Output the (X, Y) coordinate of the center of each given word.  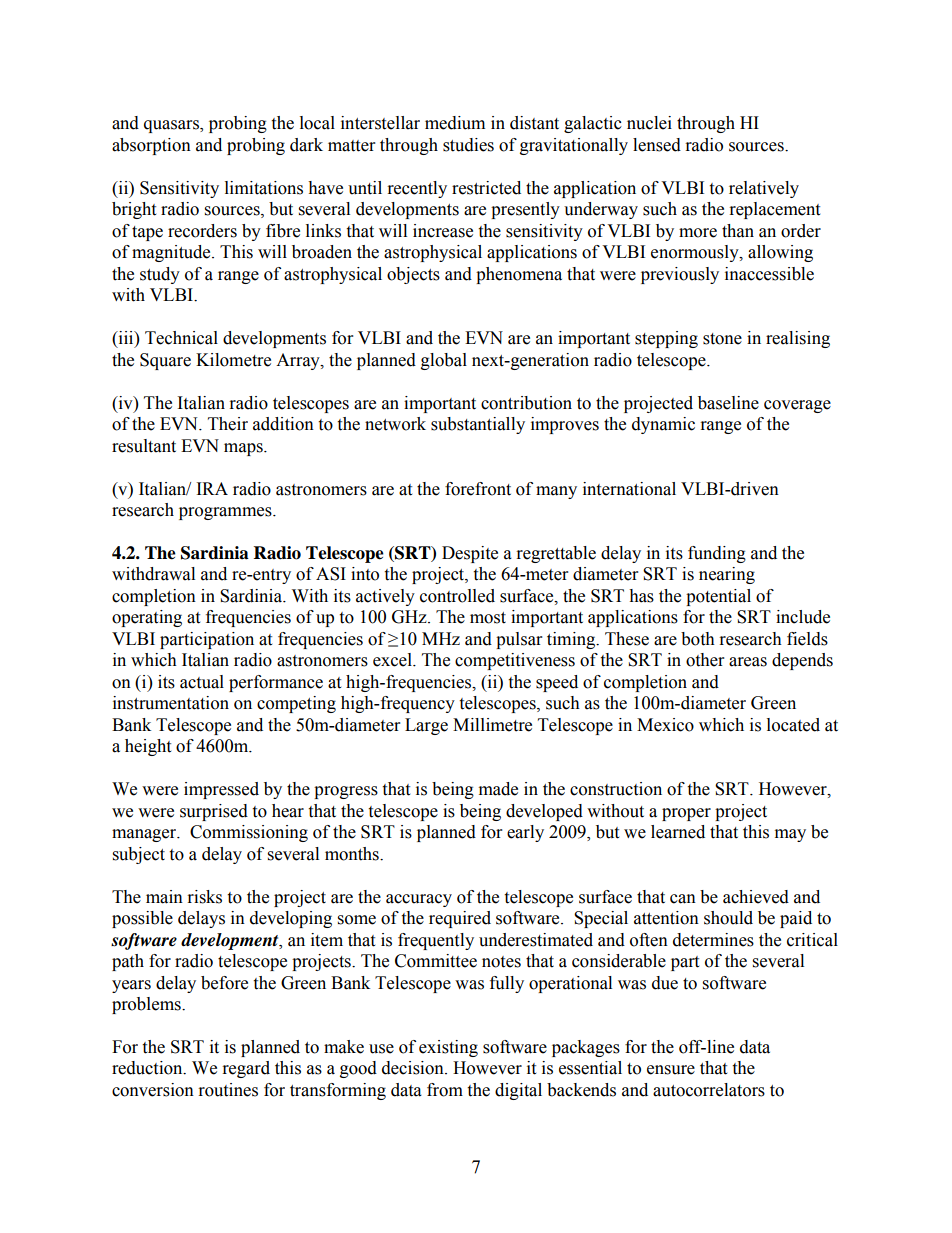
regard (246, 1069)
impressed (221, 790)
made (498, 789)
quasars (172, 126)
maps (244, 449)
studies (468, 145)
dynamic (663, 425)
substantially (478, 425)
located (793, 725)
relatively (764, 189)
